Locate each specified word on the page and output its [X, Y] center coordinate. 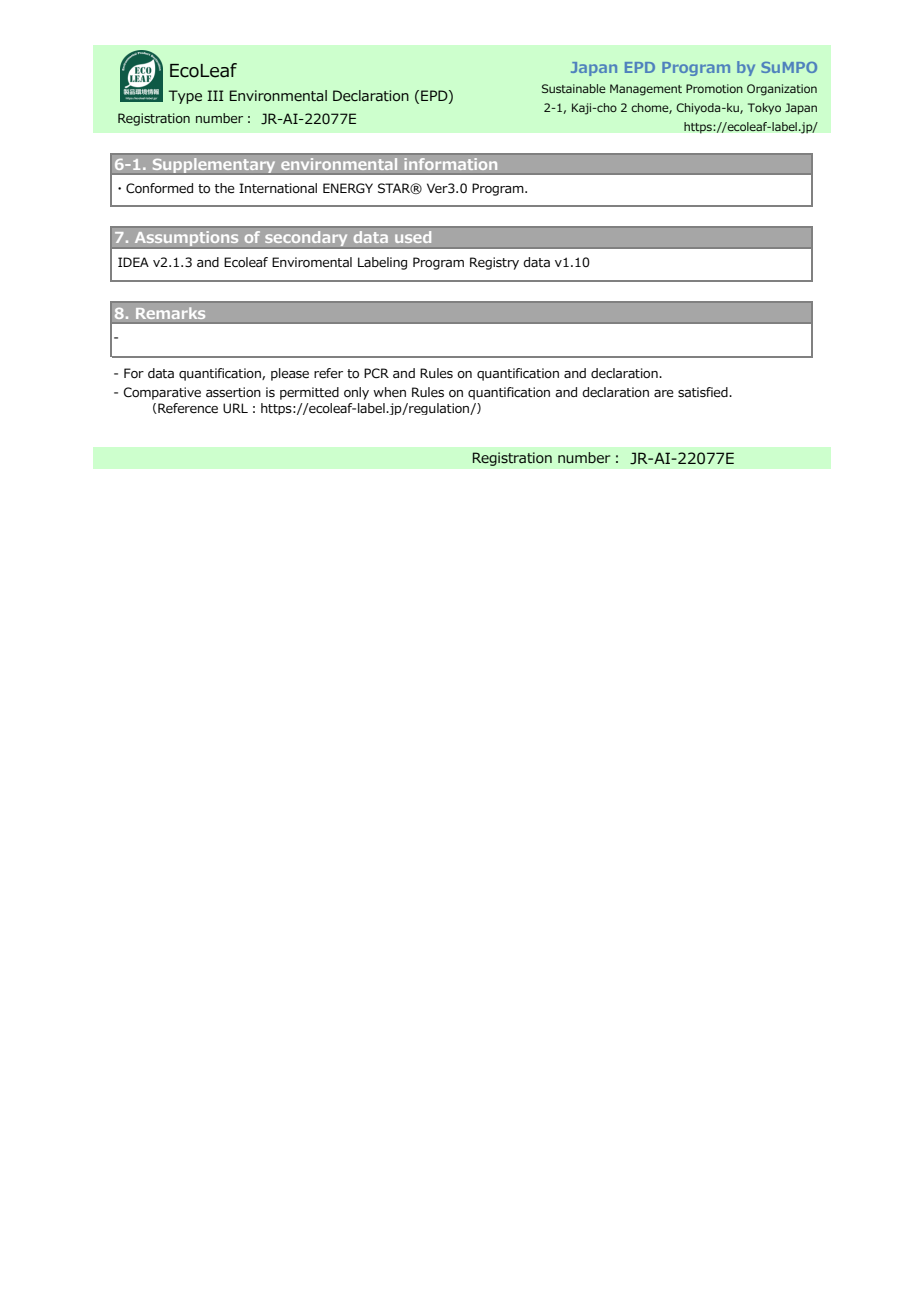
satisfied [704, 392]
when [389, 392]
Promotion [714, 88]
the [225, 188]
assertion [233, 392]
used [413, 237]
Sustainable [574, 88]
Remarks [171, 313]
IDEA [133, 262]
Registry [494, 263]
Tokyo [764, 109]
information [451, 164]
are [664, 394]
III [215, 95]
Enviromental [312, 262]
